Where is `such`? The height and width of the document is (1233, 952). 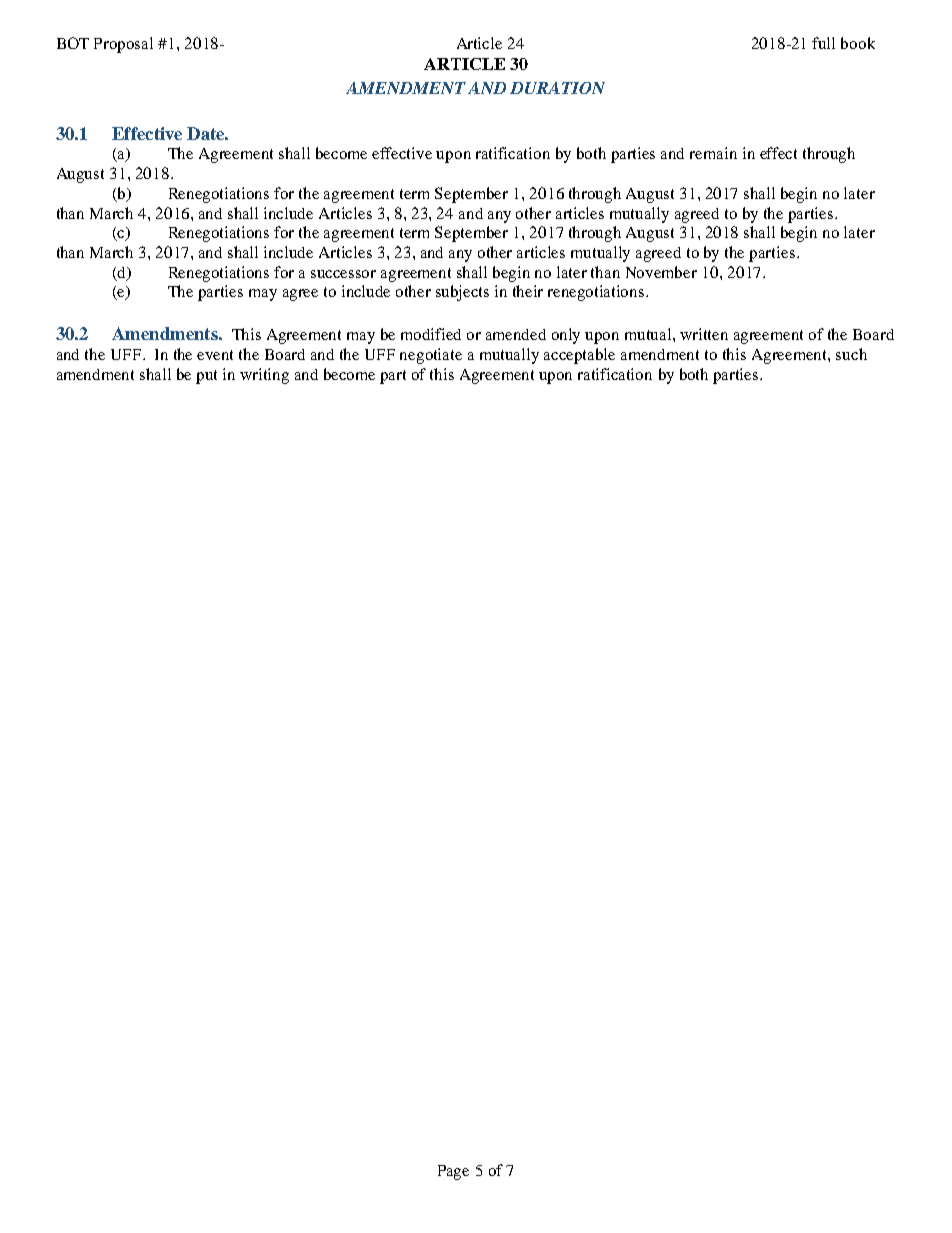 such is located at coordinates (851, 354).
